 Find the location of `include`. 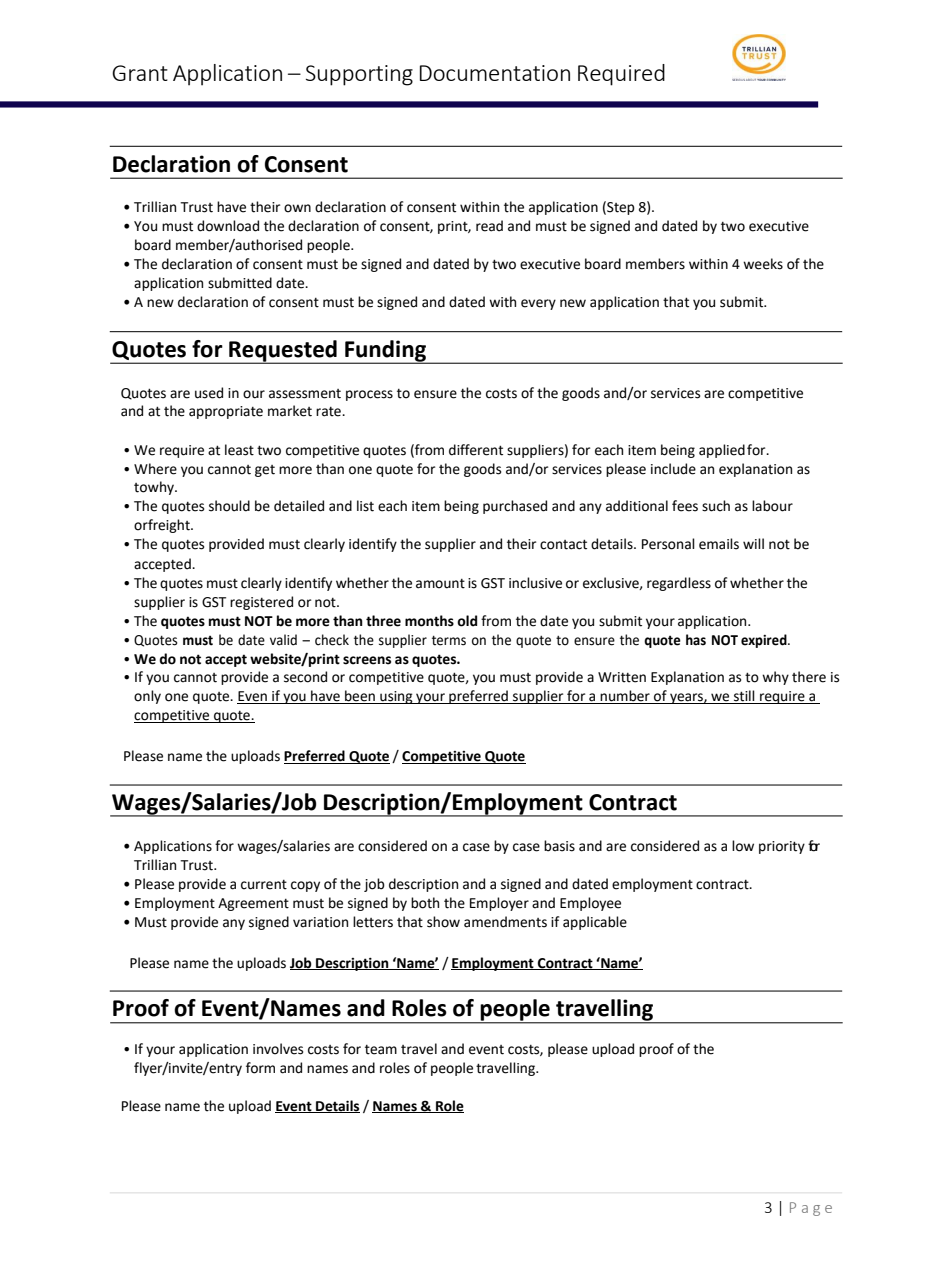

include is located at coordinates (673, 469).
